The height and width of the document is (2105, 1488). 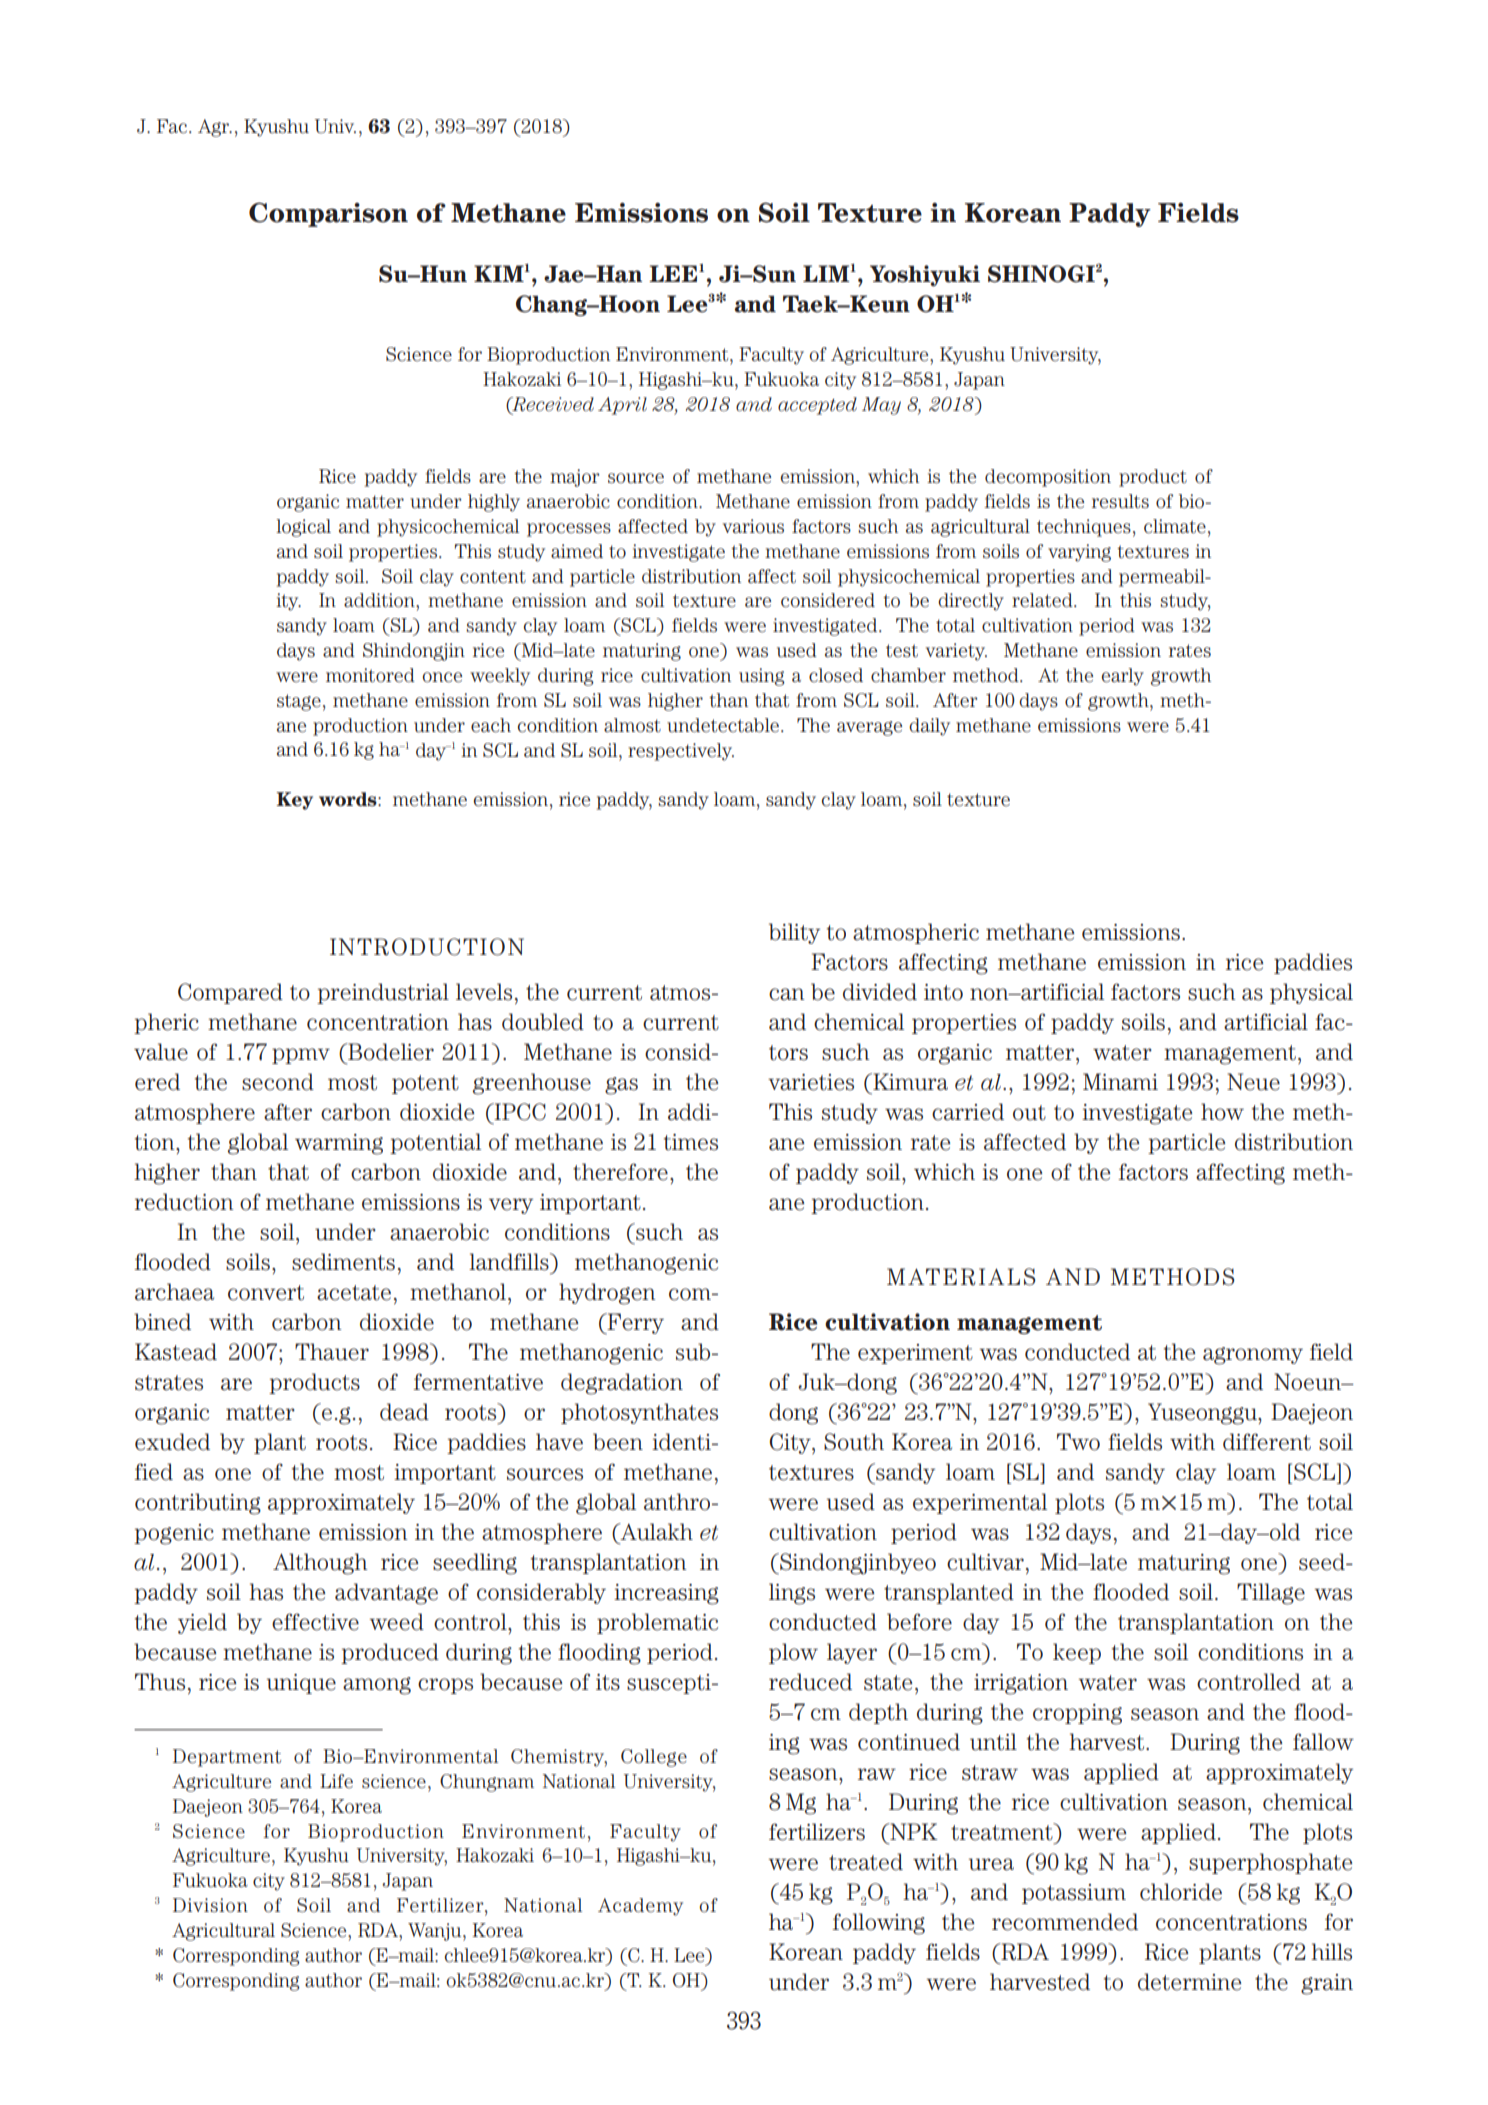 What do you see at coordinates (640, 1907) in the document?
I see `Academy` at bounding box center [640, 1907].
